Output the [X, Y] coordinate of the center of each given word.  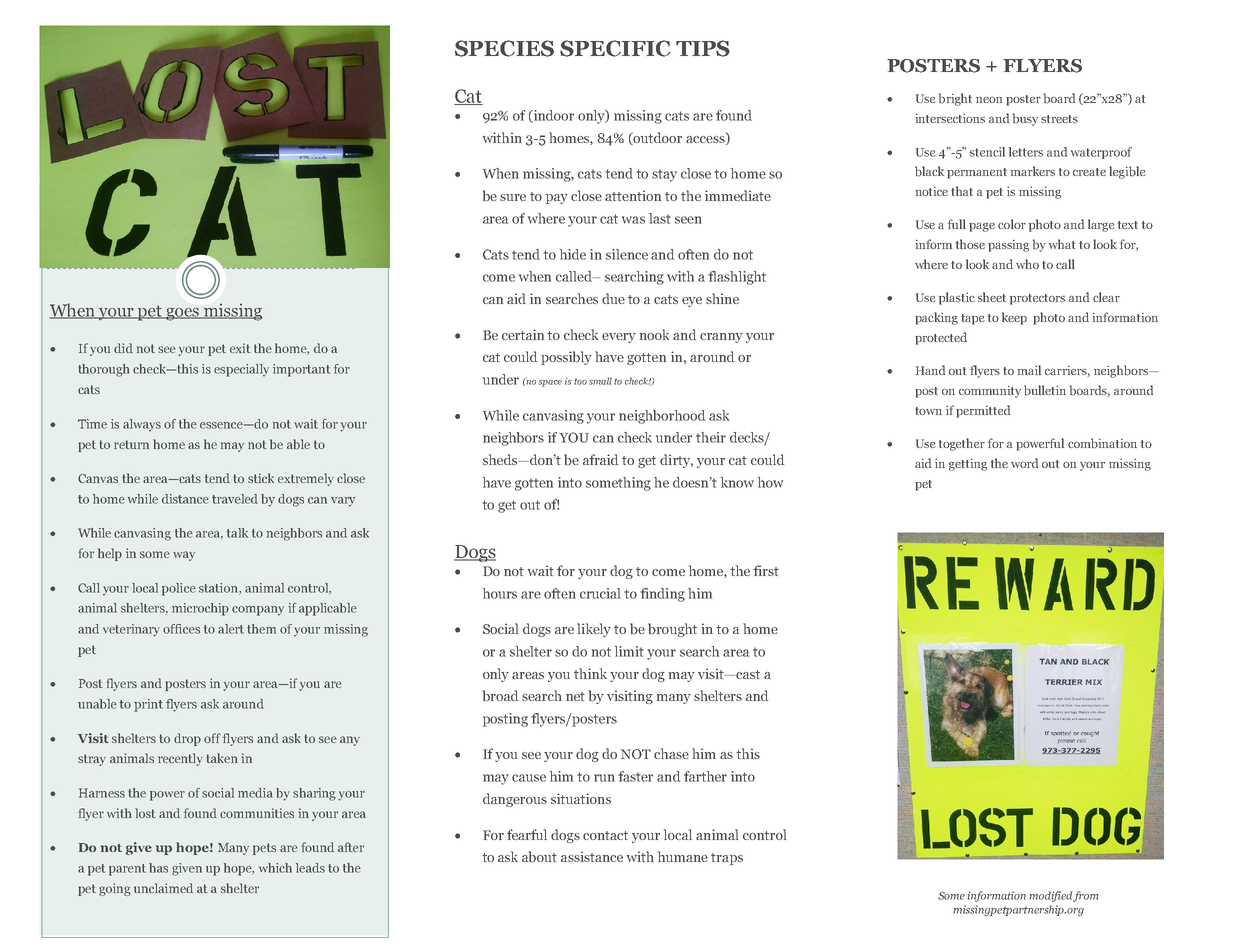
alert [231, 629]
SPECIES [504, 48]
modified [1050, 896]
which [275, 868]
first [766, 570]
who [1027, 264]
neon [989, 99]
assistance [592, 856]
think [590, 673]
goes [182, 314]
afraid [600, 459]
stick [261, 478]
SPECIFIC [615, 48]
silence [627, 254]
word [1024, 463]
